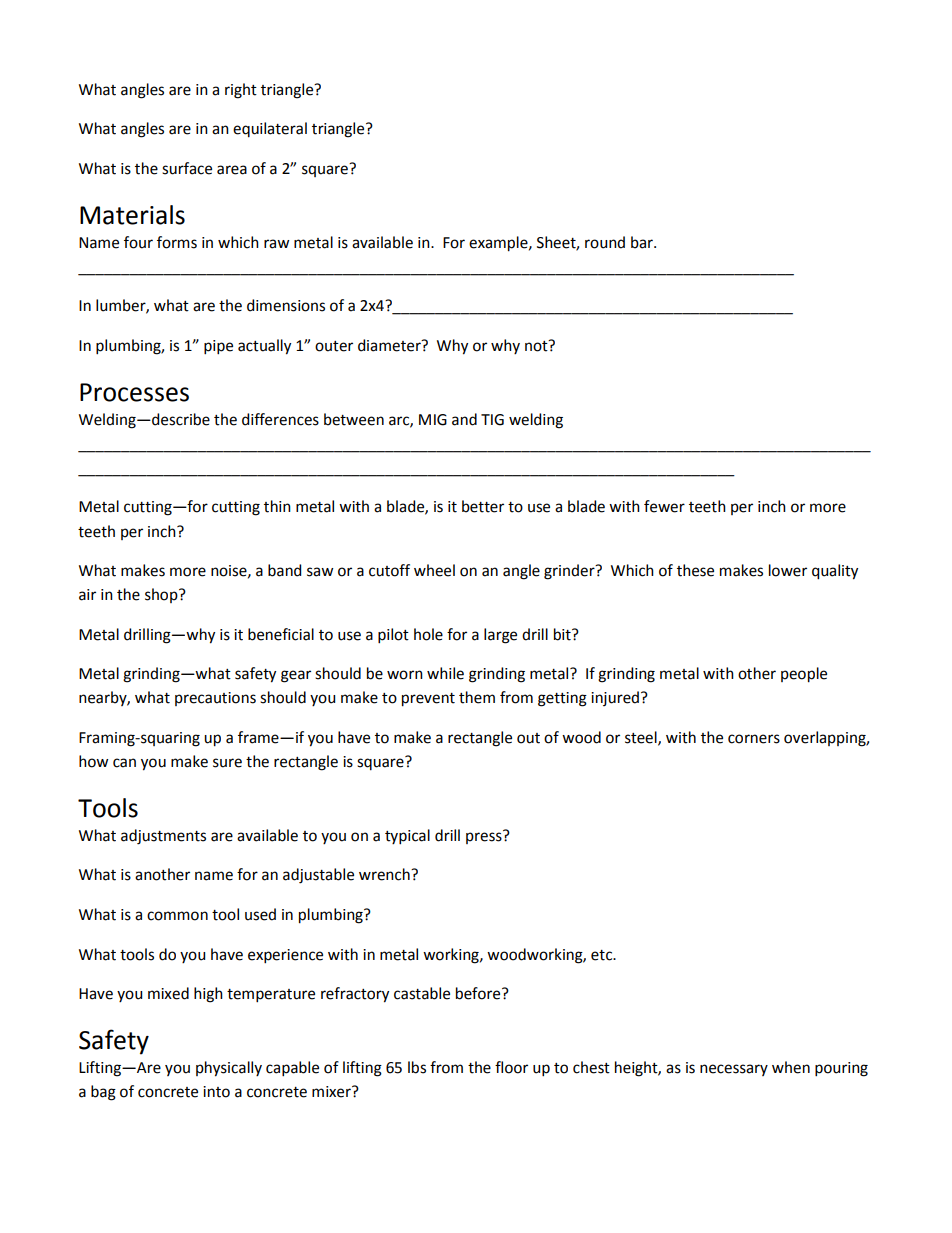 The width and height of the screenshot is (952, 1233). What do you see at coordinates (390, 345) in the screenshot?
I see `diameter` at bounding box center [390, 345].
